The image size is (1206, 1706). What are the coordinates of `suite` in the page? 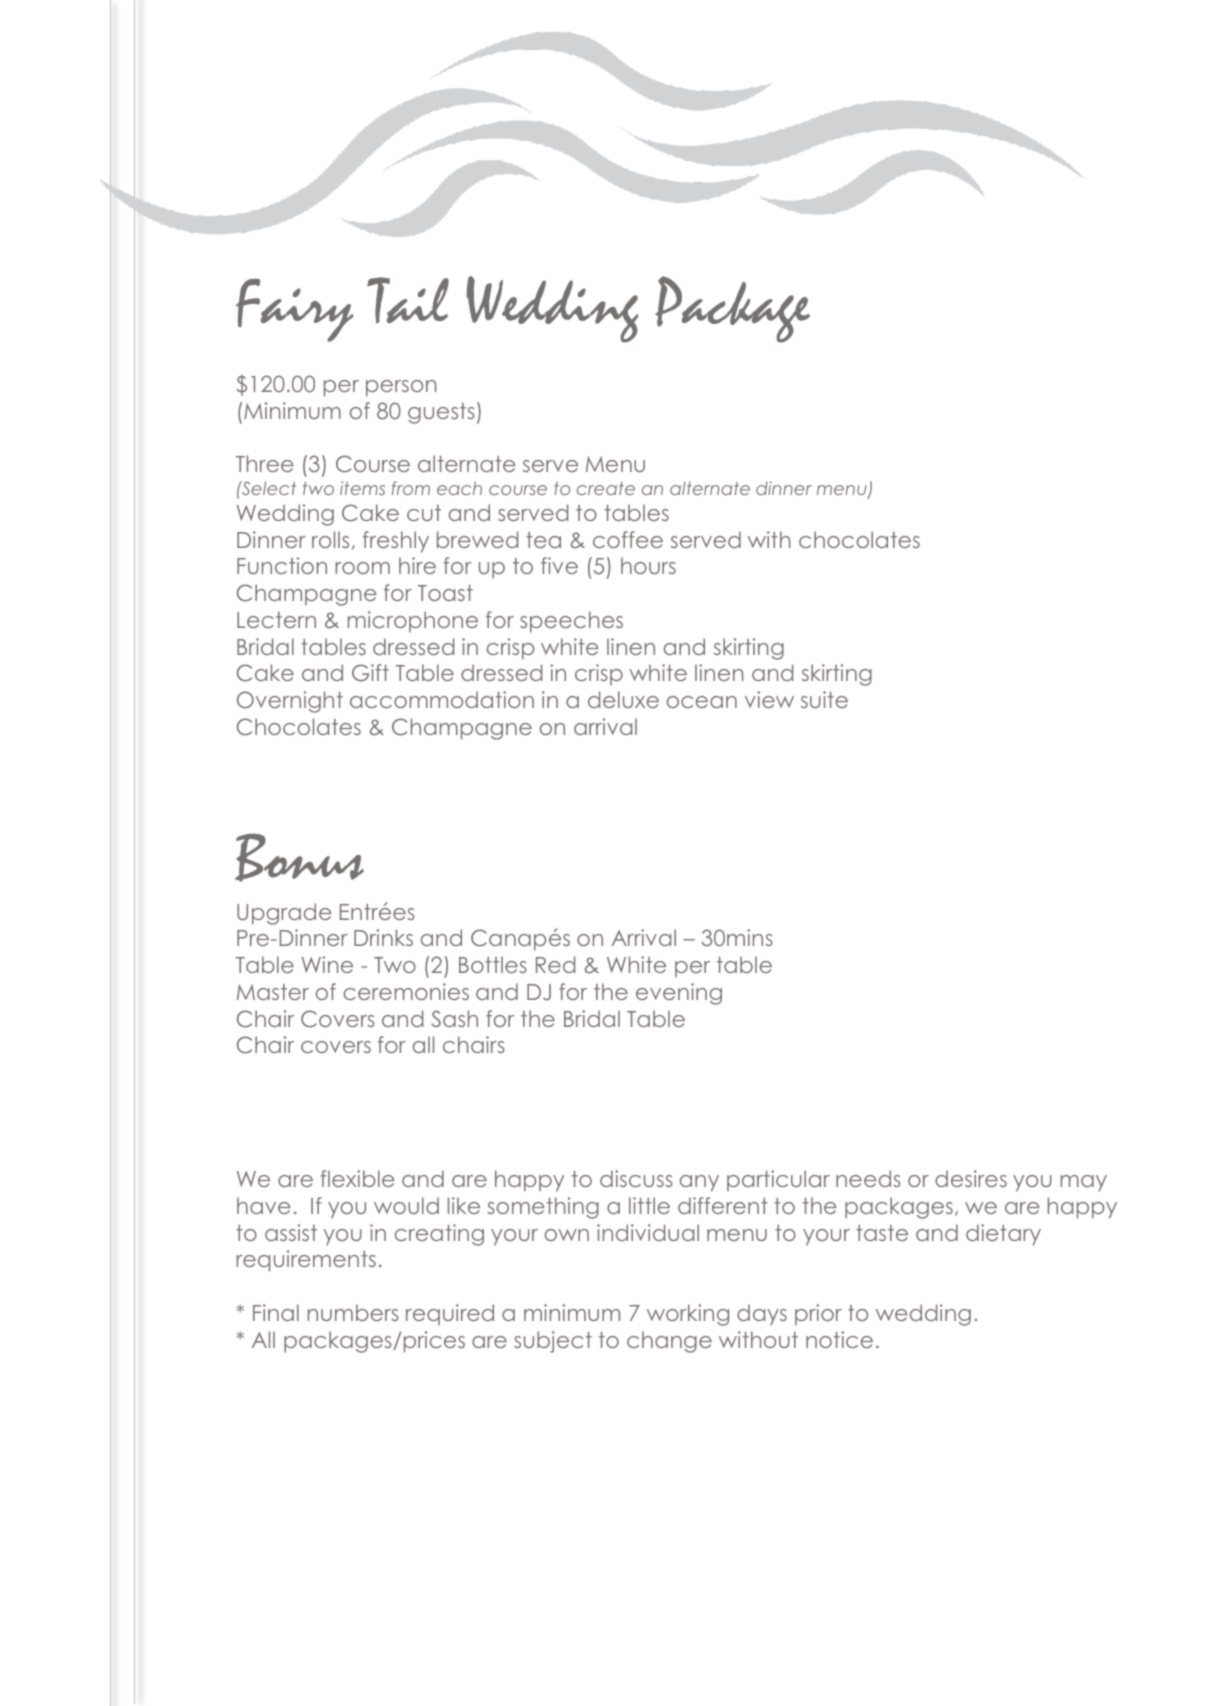 It's located at (824, 699).
